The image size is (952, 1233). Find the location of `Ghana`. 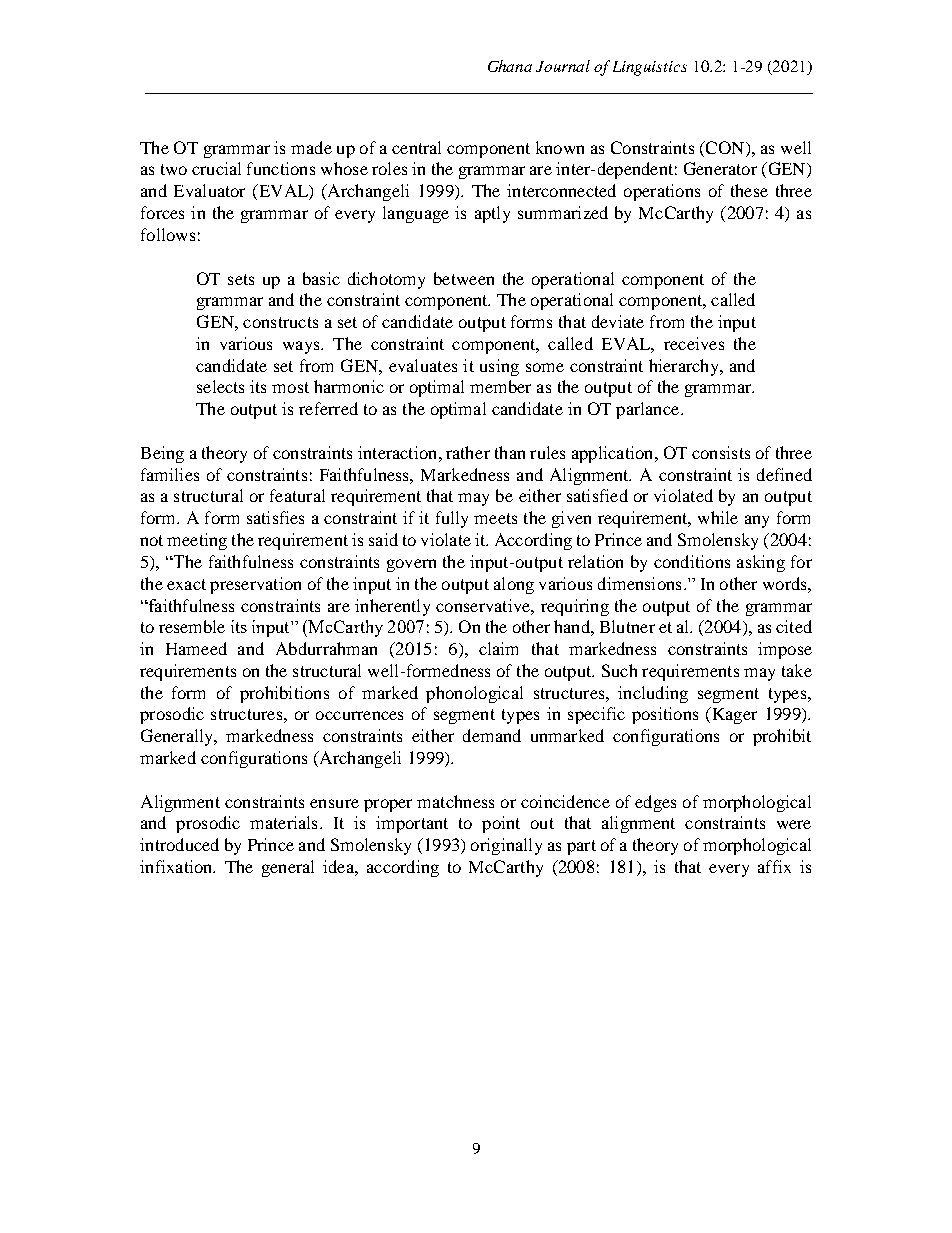

Ghana is located at coordinates (510, 66).
